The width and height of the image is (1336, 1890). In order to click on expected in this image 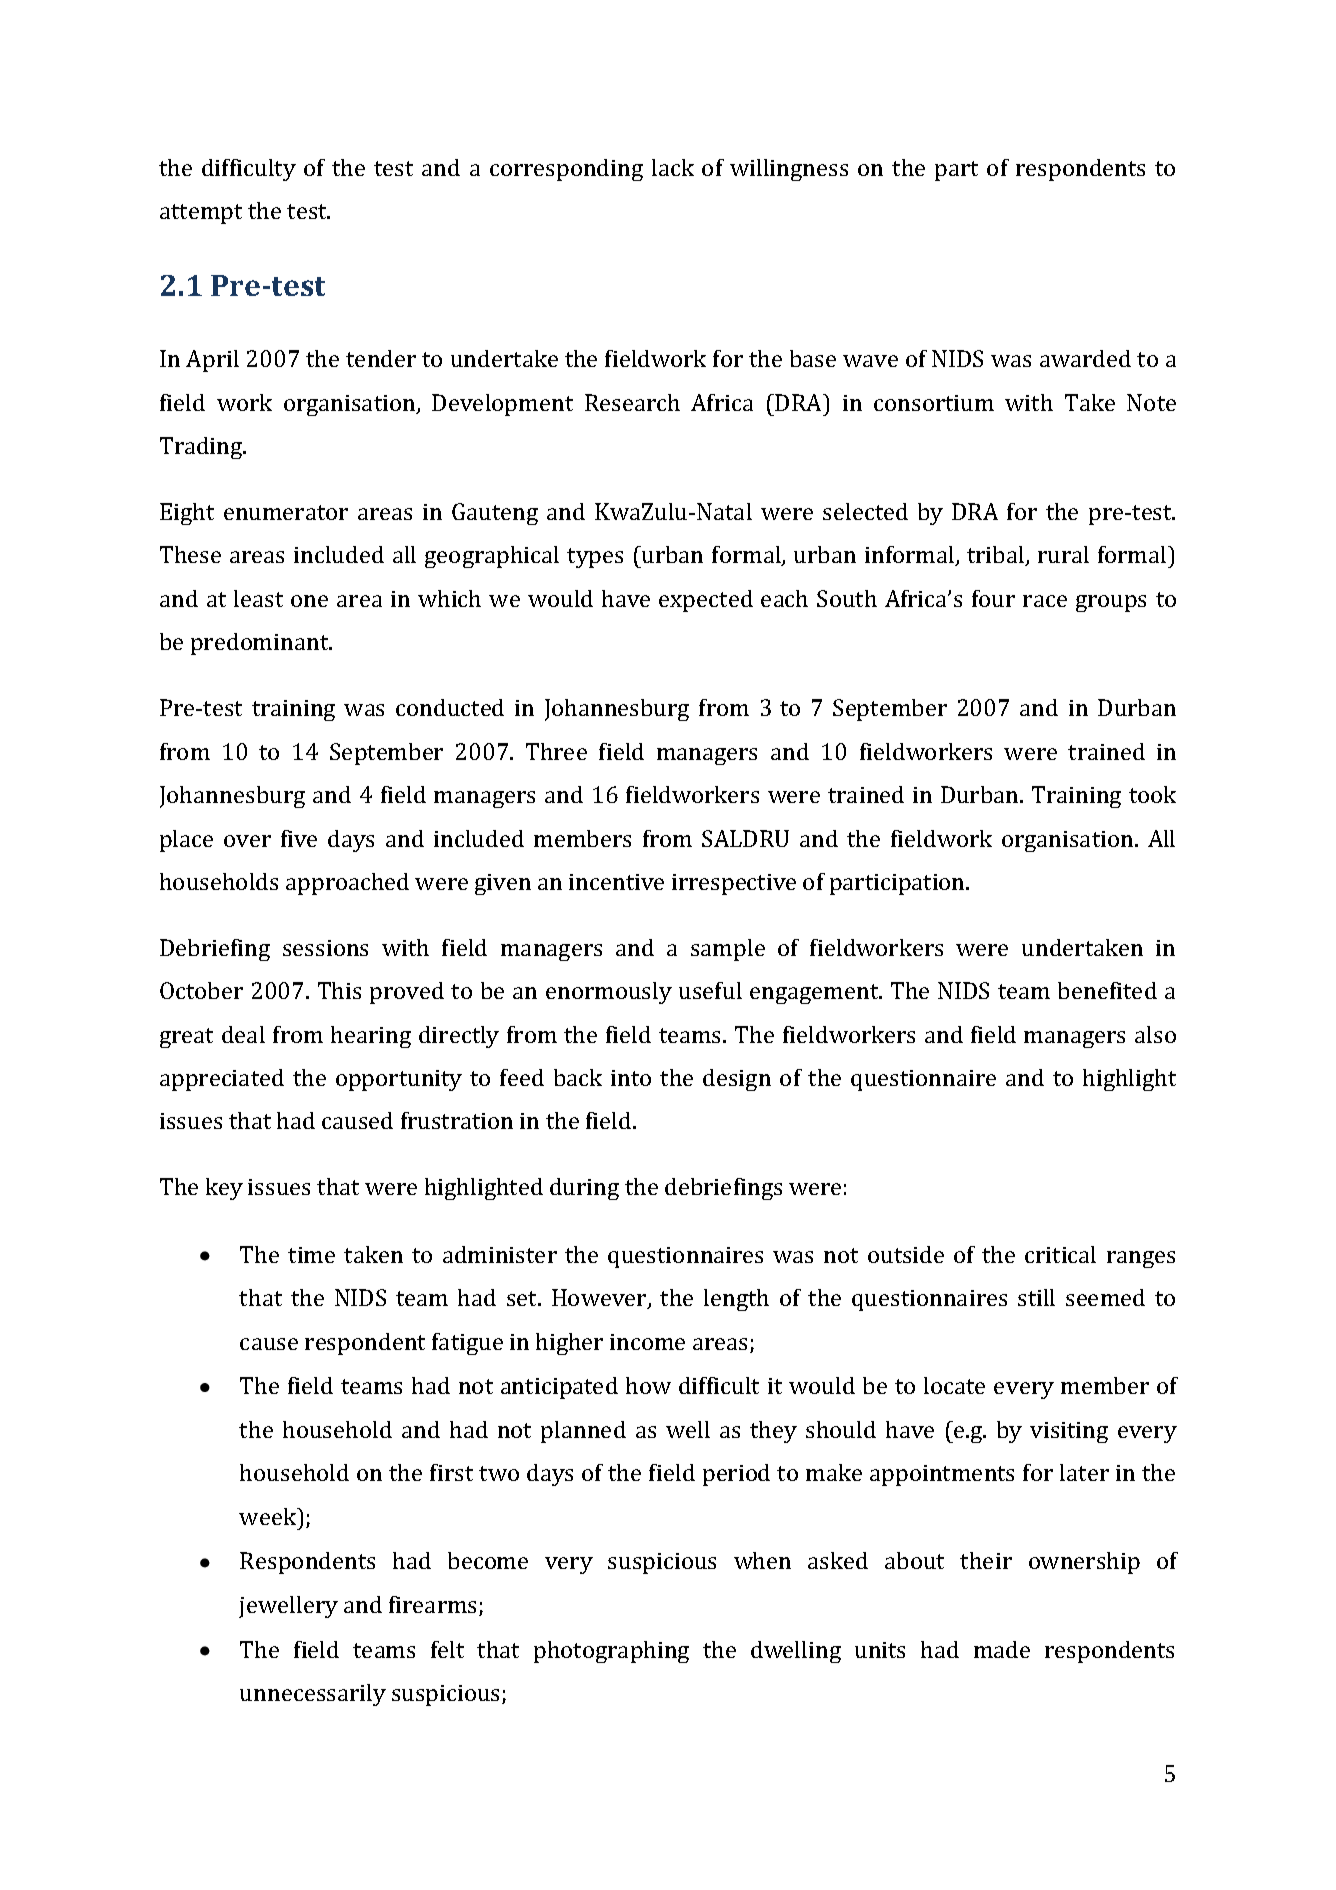, I will do `click(706, 601)`.
